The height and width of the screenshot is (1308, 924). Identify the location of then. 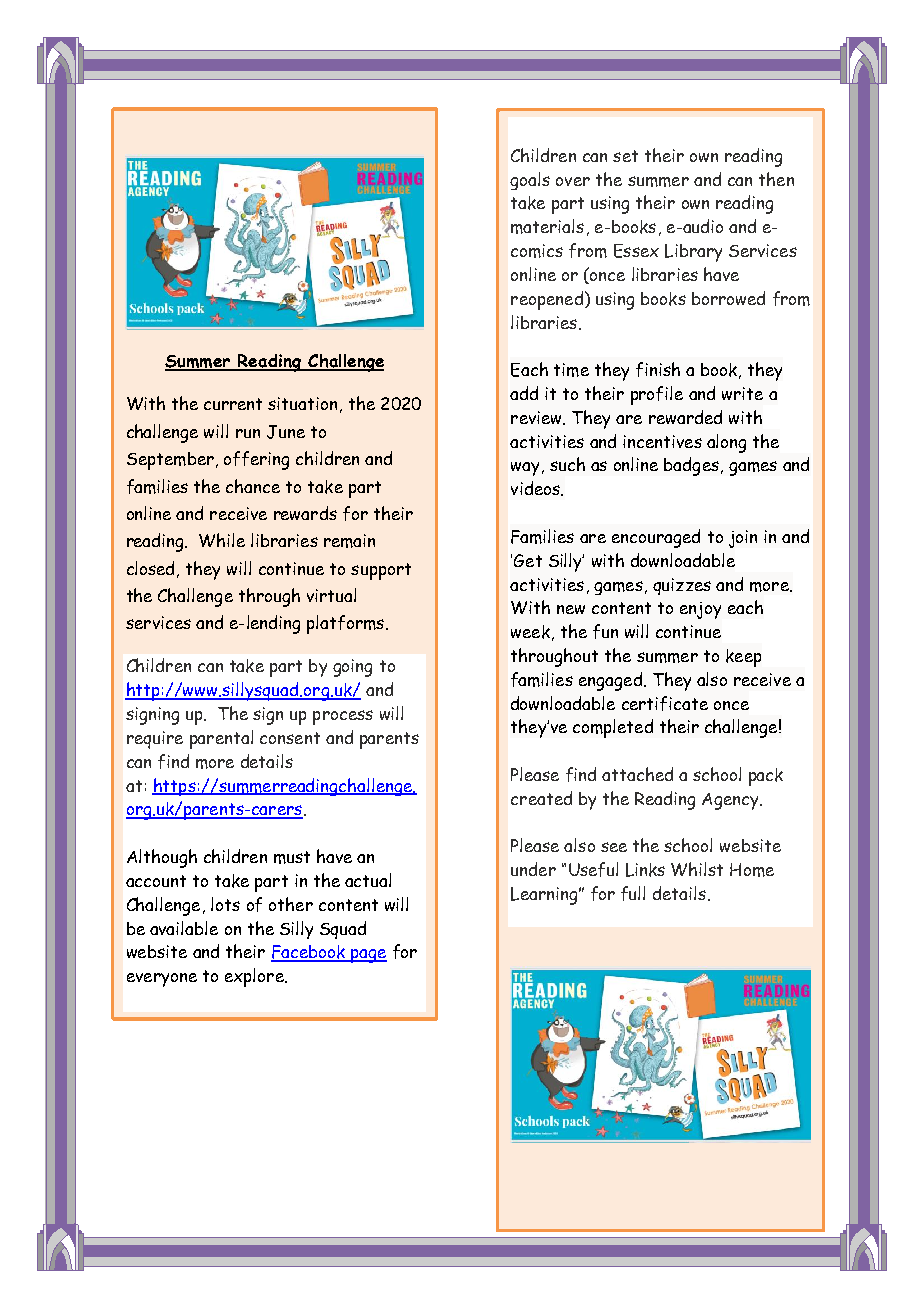
(776, 179).
